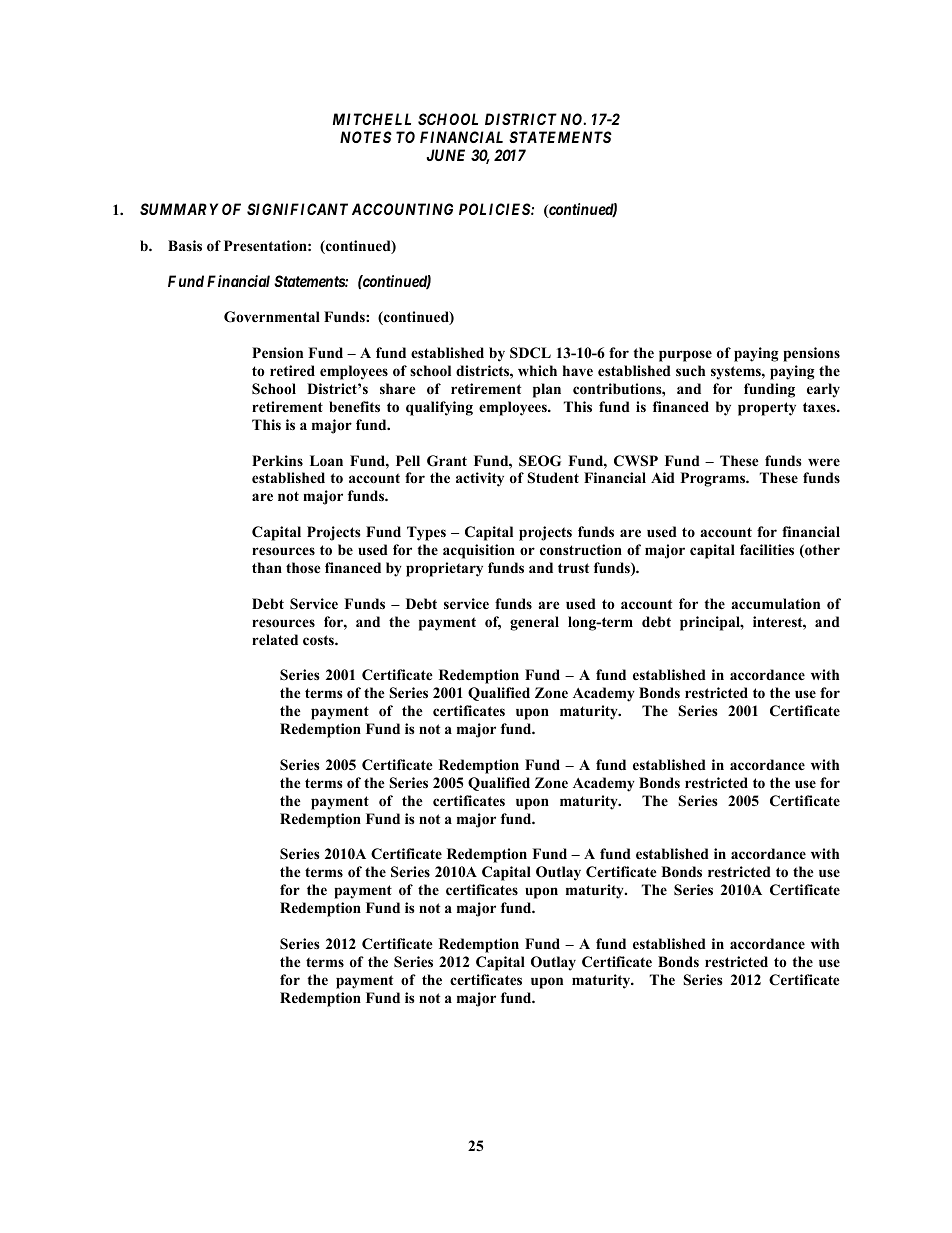 This screenshot has width=952, height=1233. I want to click on qualifying, so click(439, 408).
